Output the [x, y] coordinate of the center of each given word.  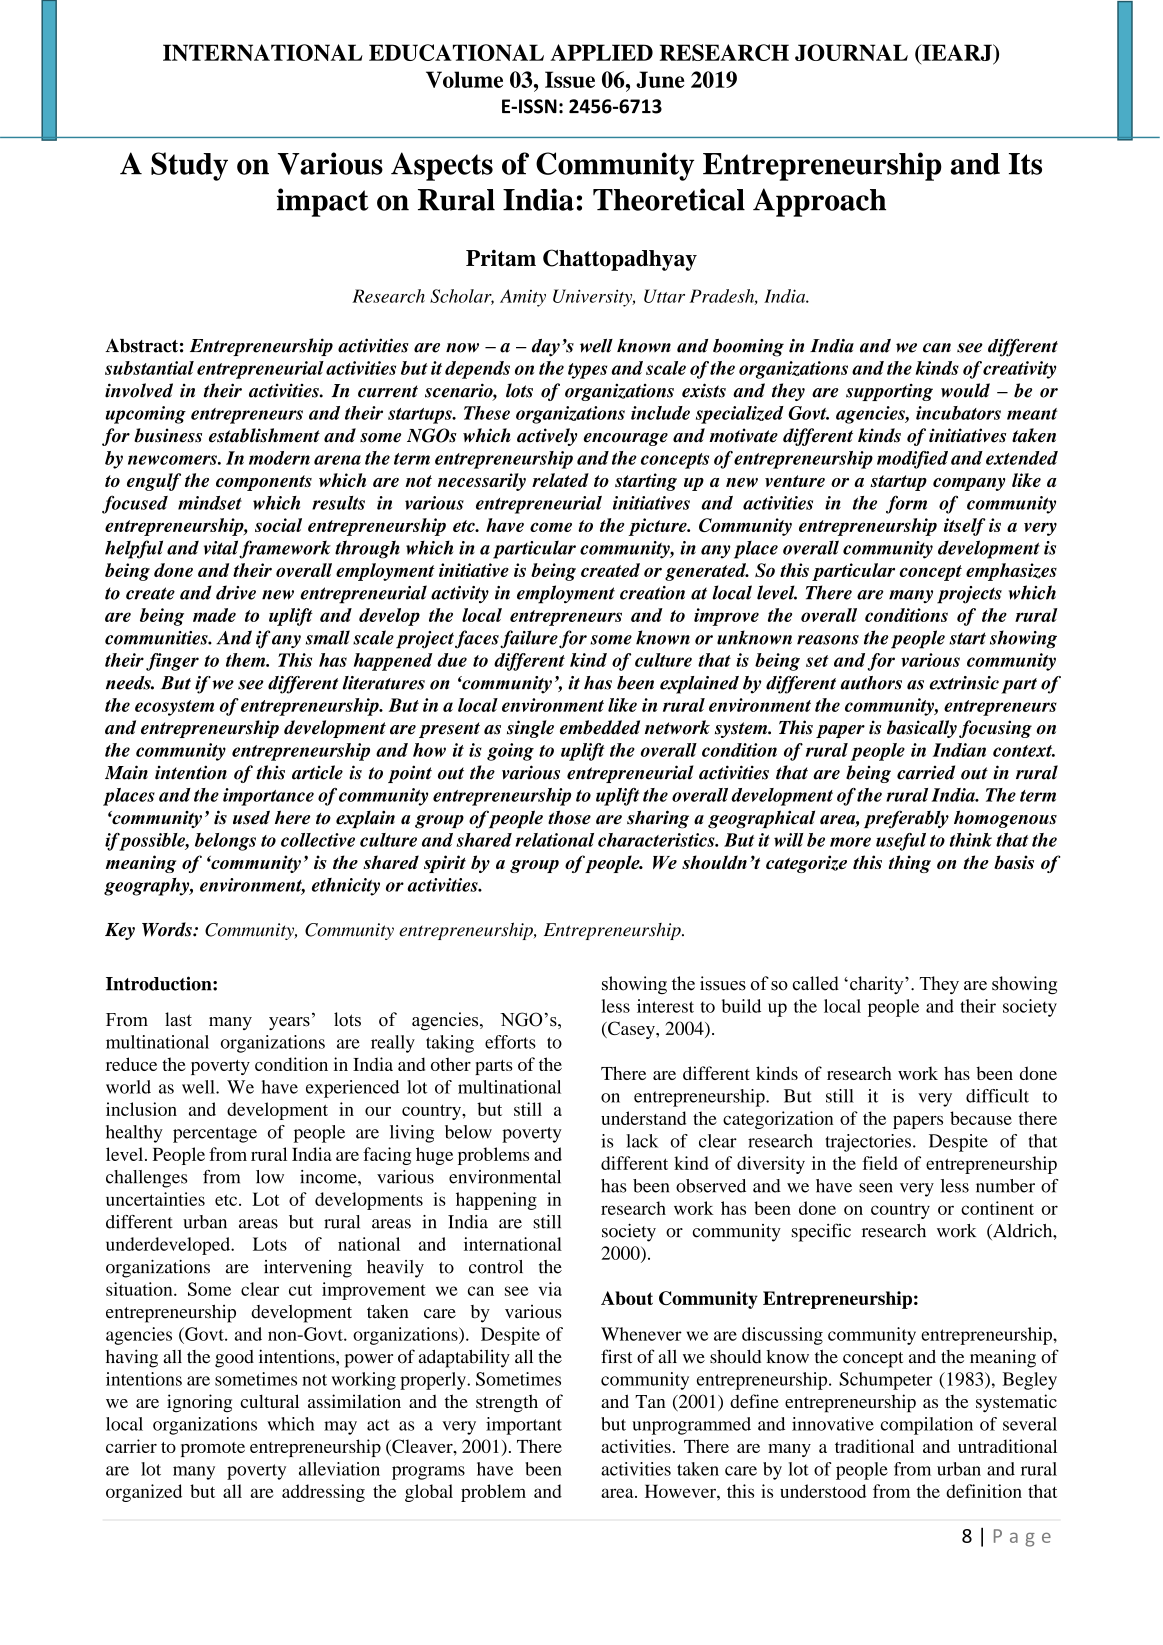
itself [965, 527]
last [178, 1019]
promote [213, 1449]
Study [189, 166]
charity [878, 985]
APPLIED [601, 52]
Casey [631, 1030]
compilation [927, 1426]
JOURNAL [851, 52]
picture [658, 527]
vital [221, 547]
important [524, 1426]
